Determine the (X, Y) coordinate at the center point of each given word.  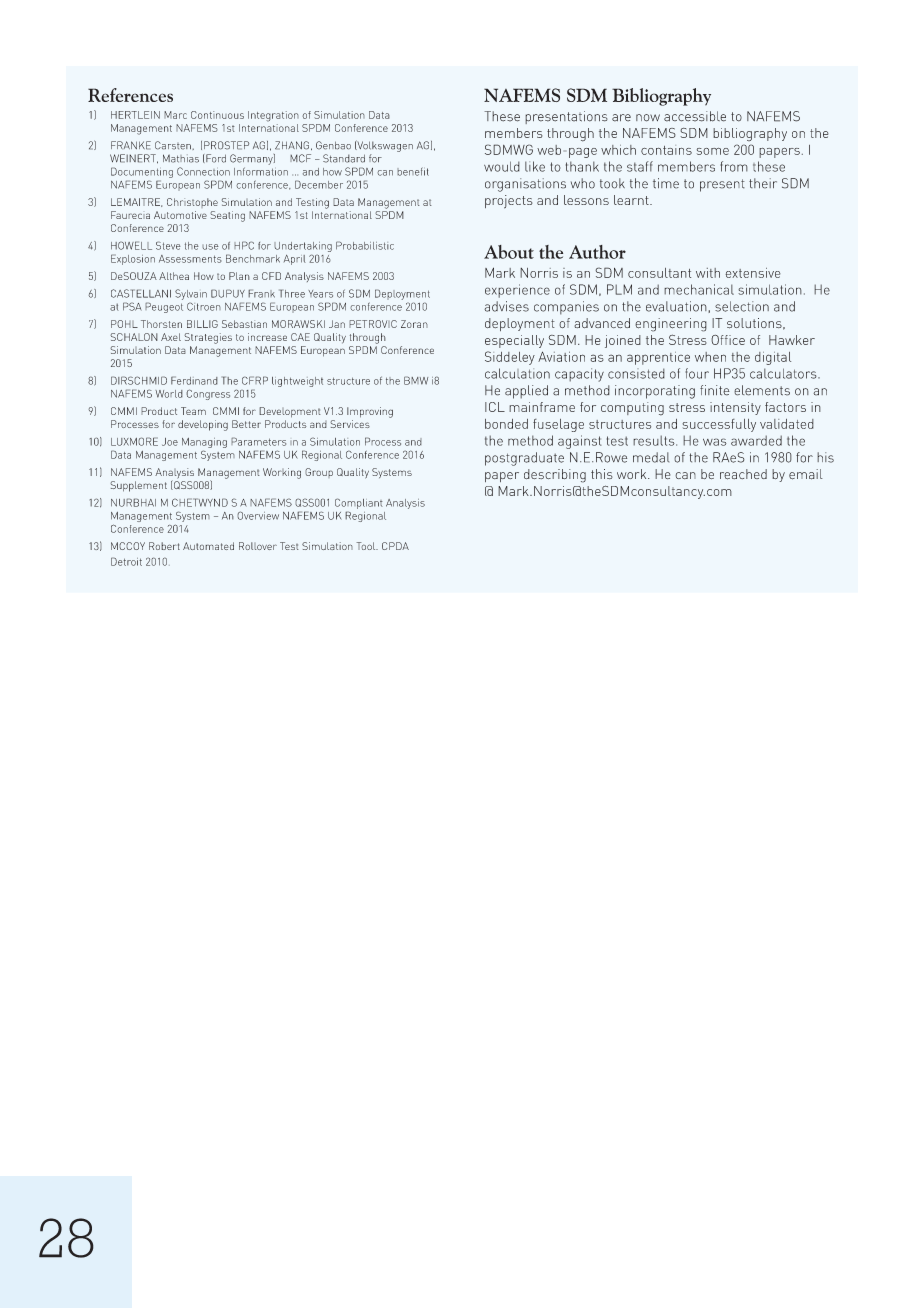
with (708, 273)
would (502, 166)
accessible (695, 116)
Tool (367, 546)
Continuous (217, 115)
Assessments (190, 259)
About (509, 252)
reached (743, 474)
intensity (735, 408)
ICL (495, 407)
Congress (208, 394)
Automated (208, 546)
